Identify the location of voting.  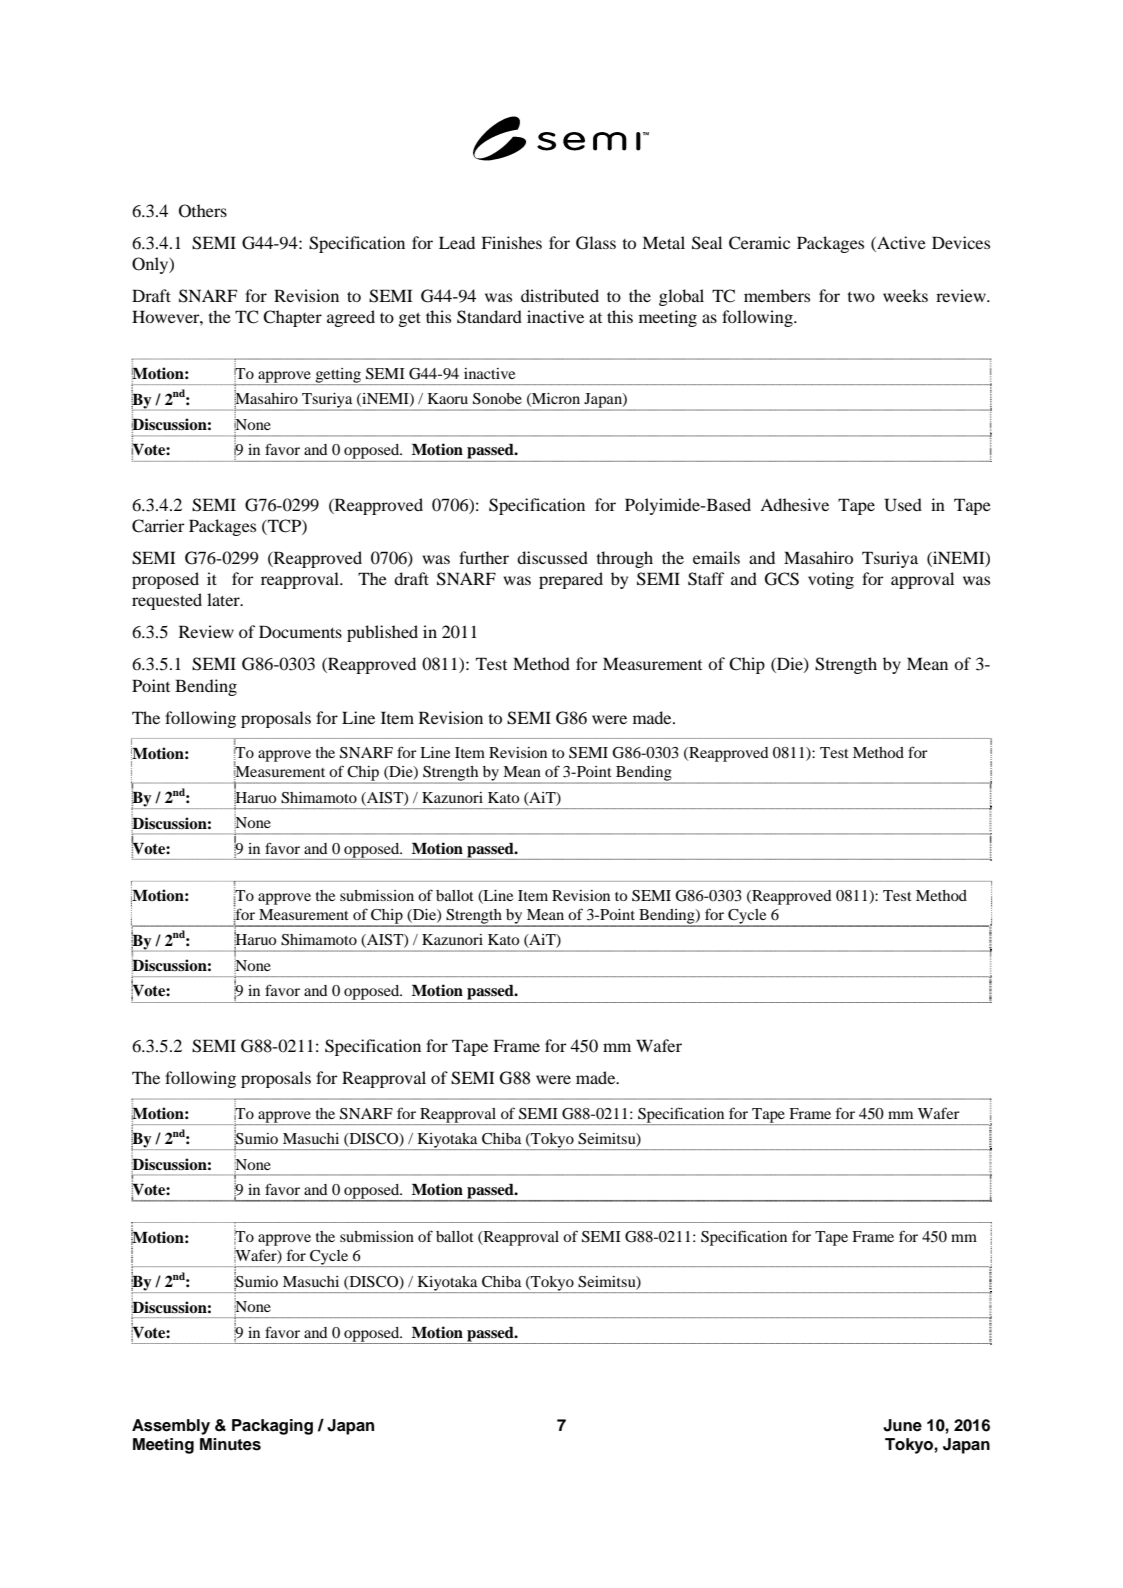
(831, 580).
